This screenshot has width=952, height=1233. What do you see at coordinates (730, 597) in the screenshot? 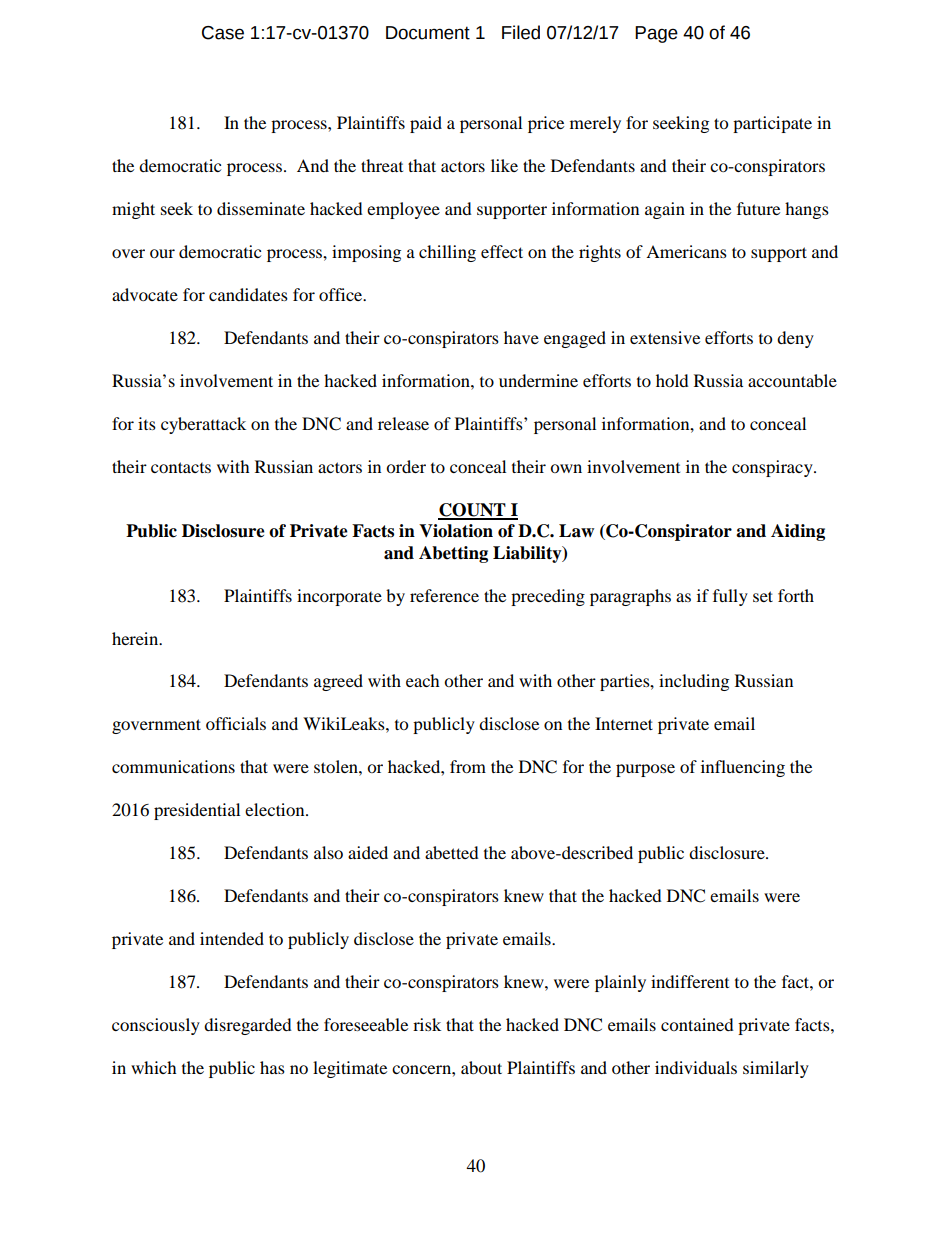
I see `fully` at bounding box center [730, 597].
